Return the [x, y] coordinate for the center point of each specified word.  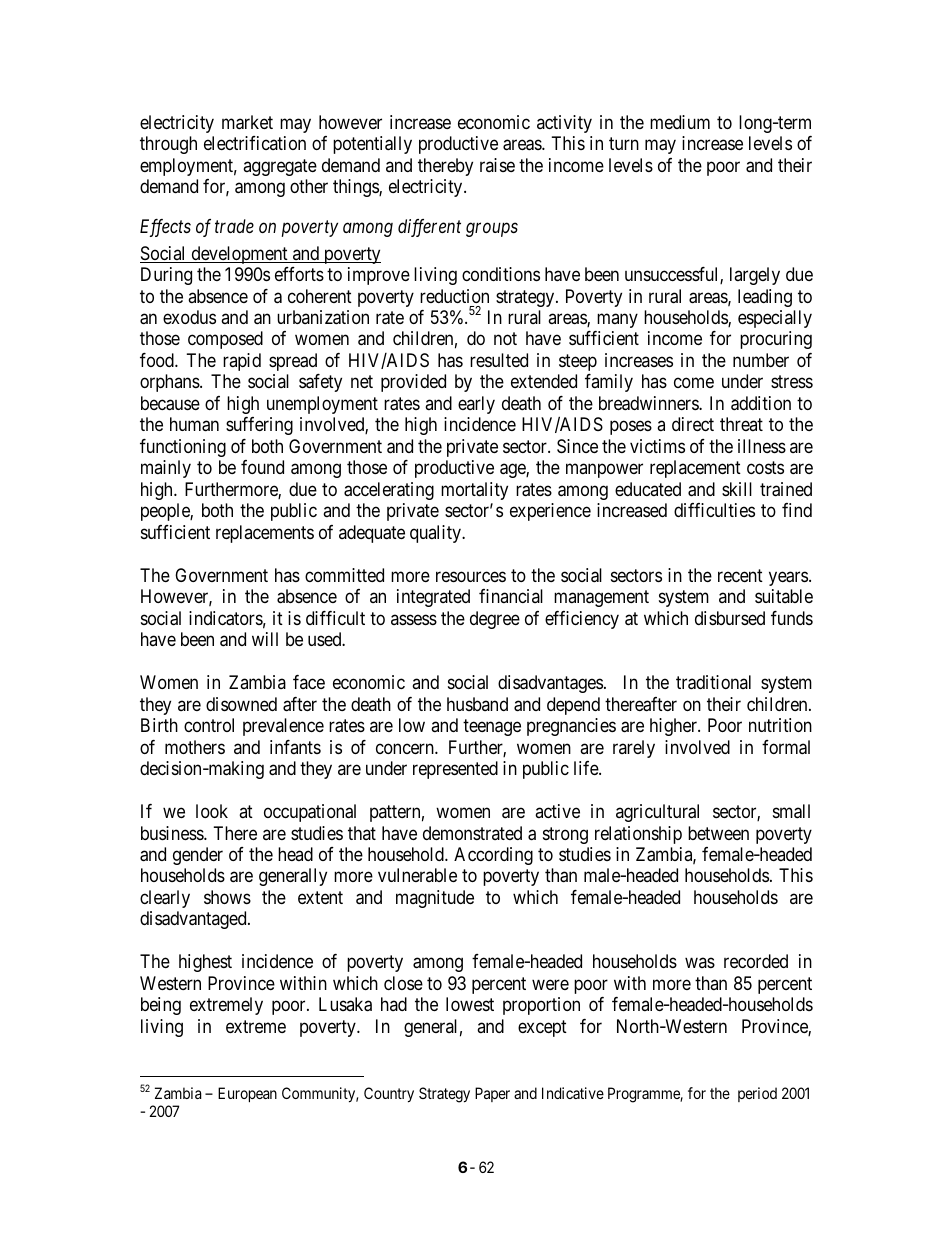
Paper [492, 1094]
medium [680, 122]
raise [497, 165]
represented [455, 770]
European [247, 1094]
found [262, 467]
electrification [255, 143]
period [757, 1094]
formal [786, 747]
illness [762, 446]
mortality [474, 491]
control [209, 725]
